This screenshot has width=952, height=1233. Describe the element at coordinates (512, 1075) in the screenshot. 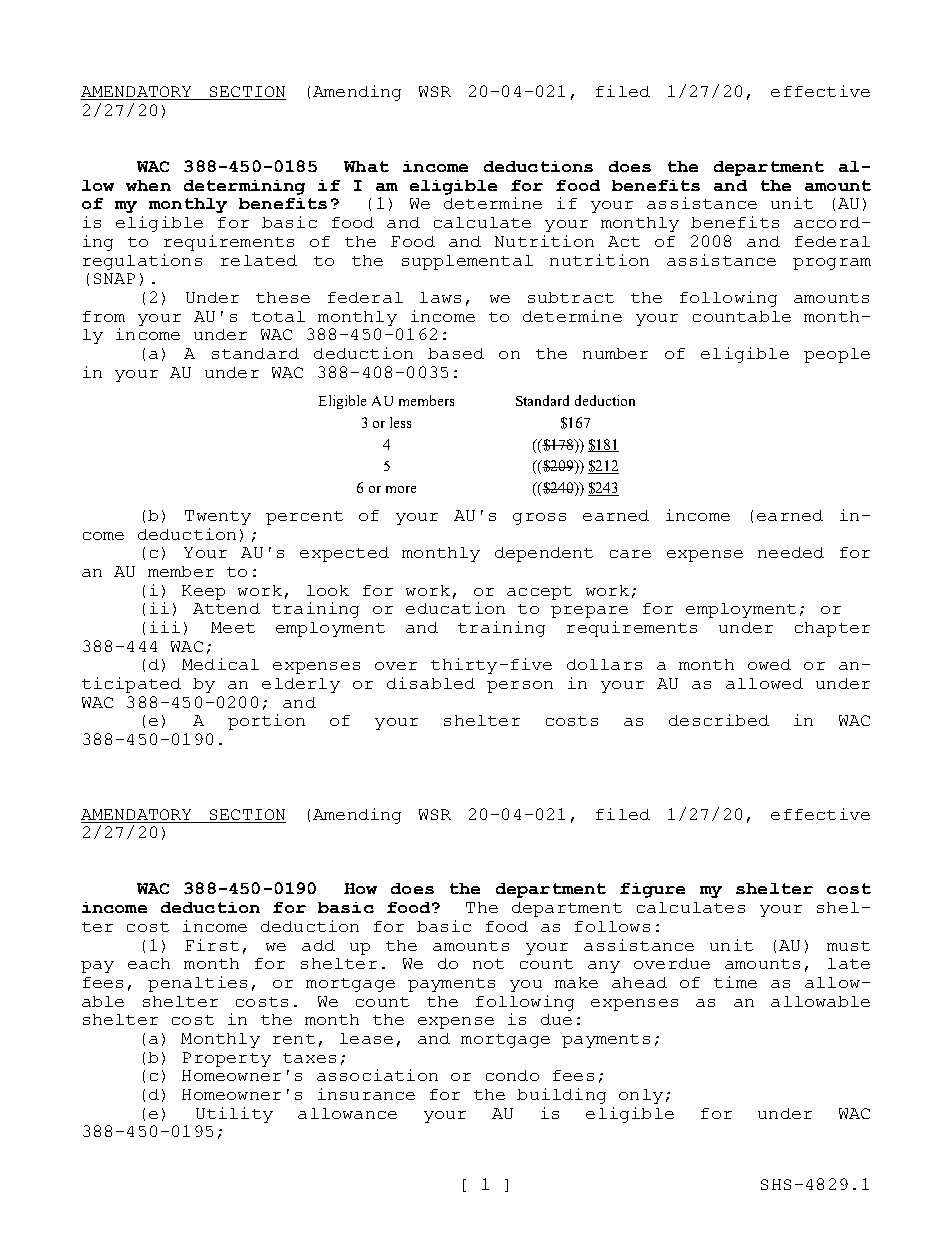

I see `condo` at that location.
